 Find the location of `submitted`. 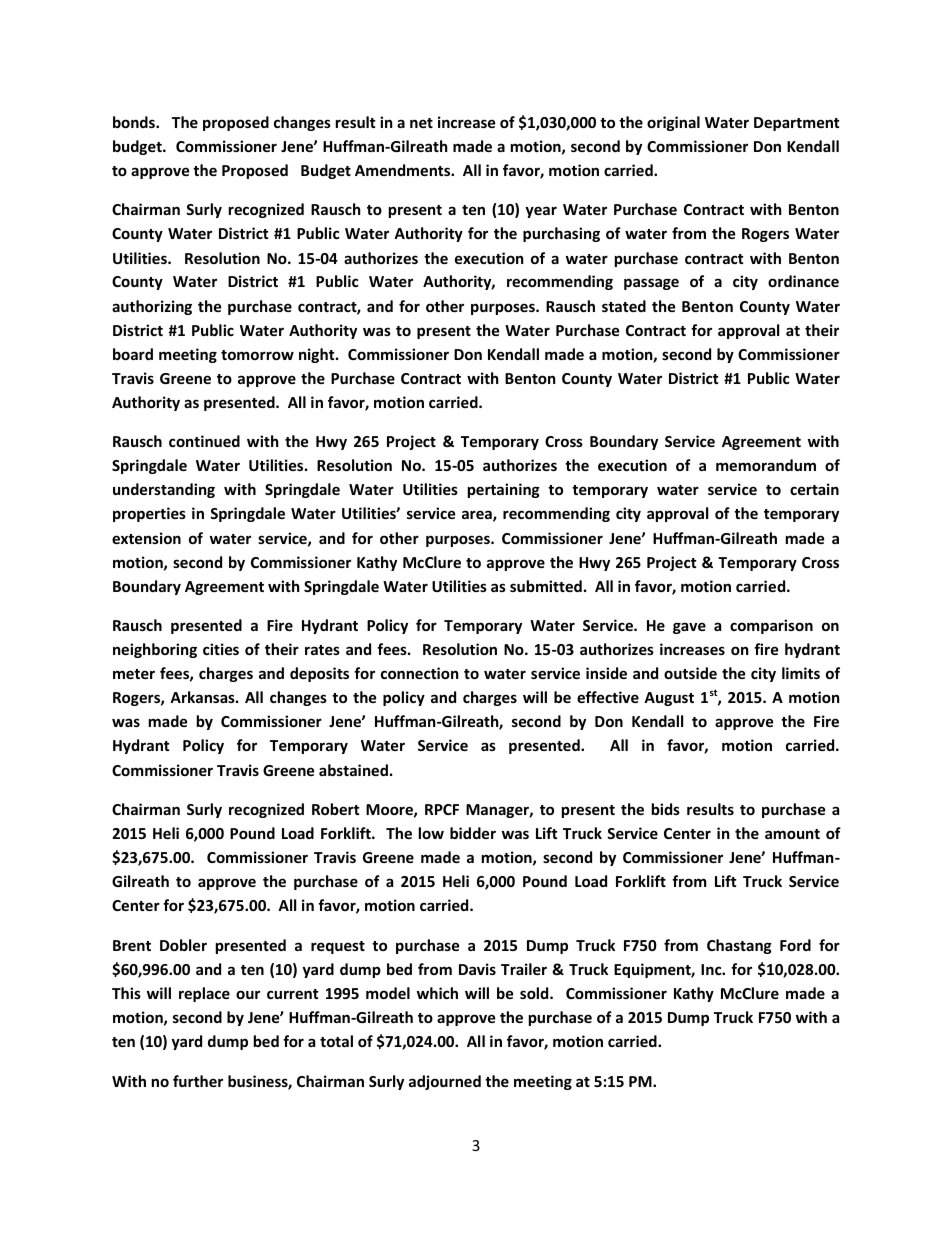

submitted is located at coordinates (546, 586).
